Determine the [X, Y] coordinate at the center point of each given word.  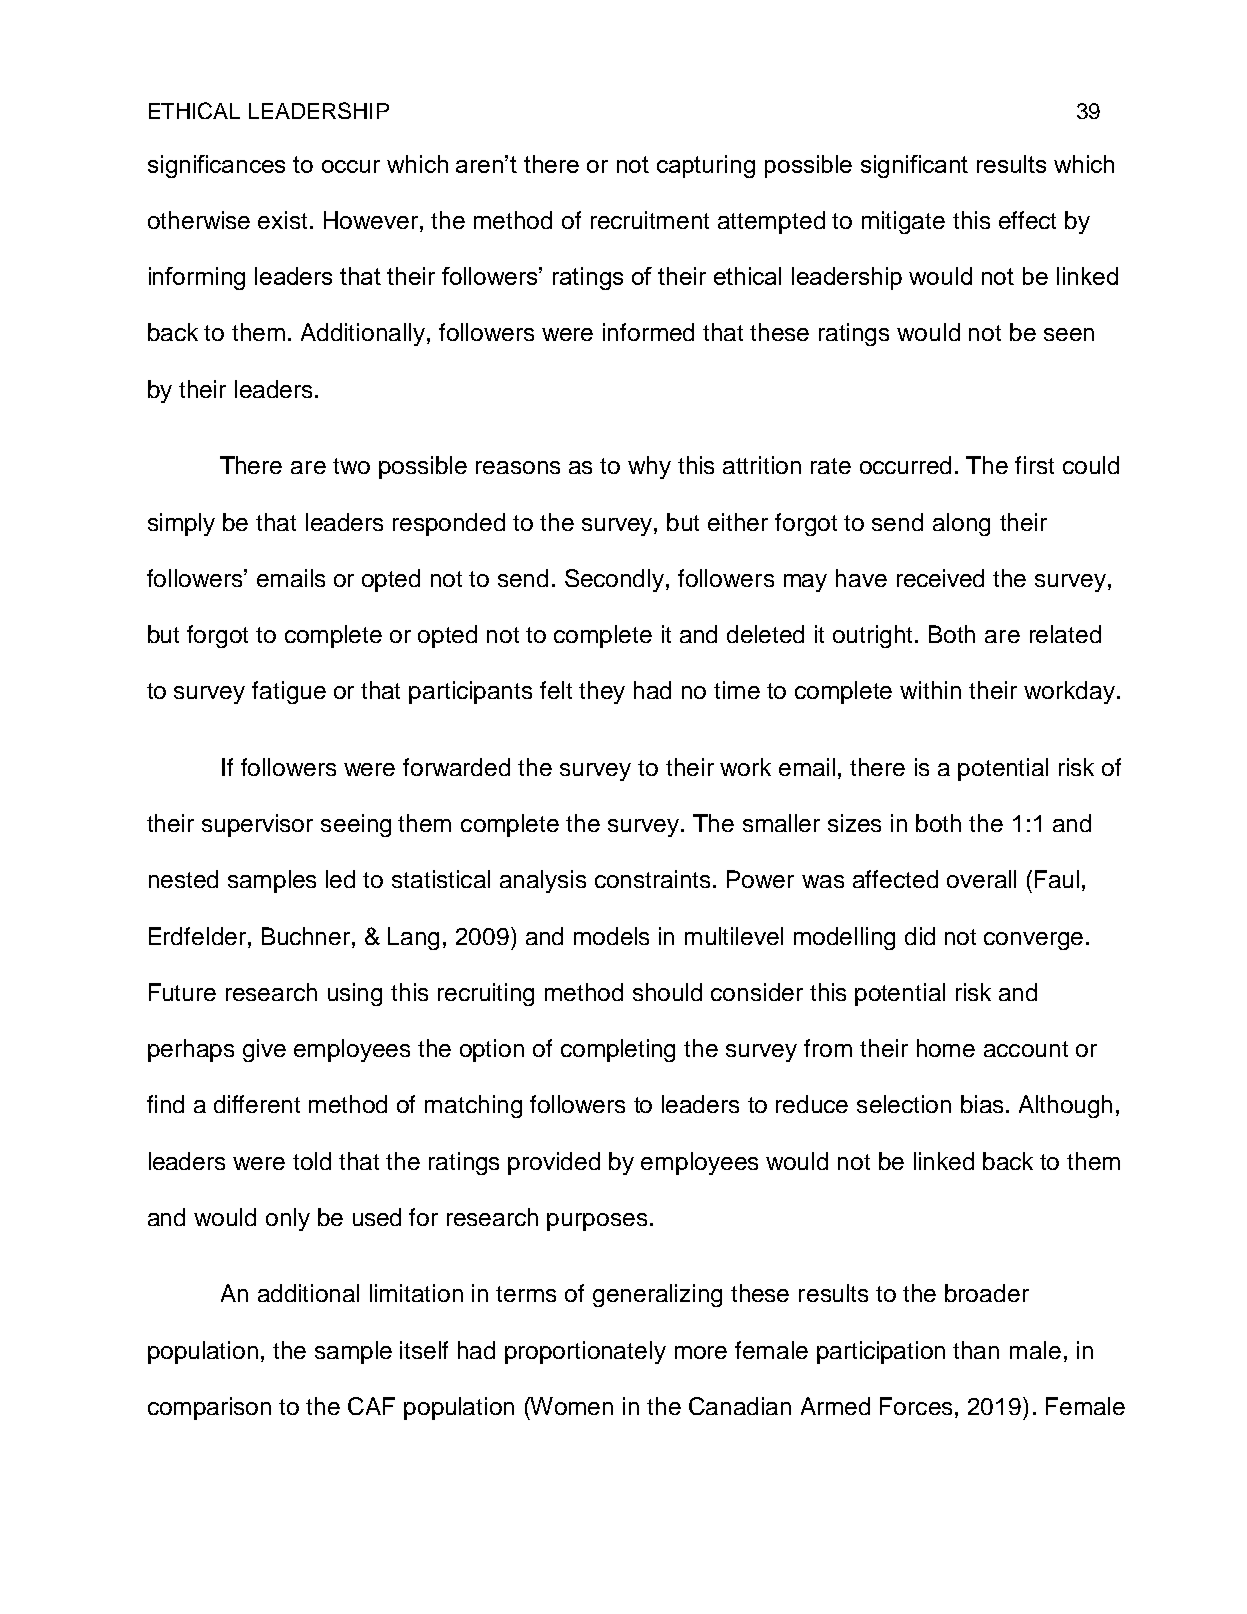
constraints [652, 879]
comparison [209, 1408]
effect [1027, 220]
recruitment [650, 220]
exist [282, 220]
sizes [854, 823]
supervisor [257, 825]
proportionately [585, 1352]
